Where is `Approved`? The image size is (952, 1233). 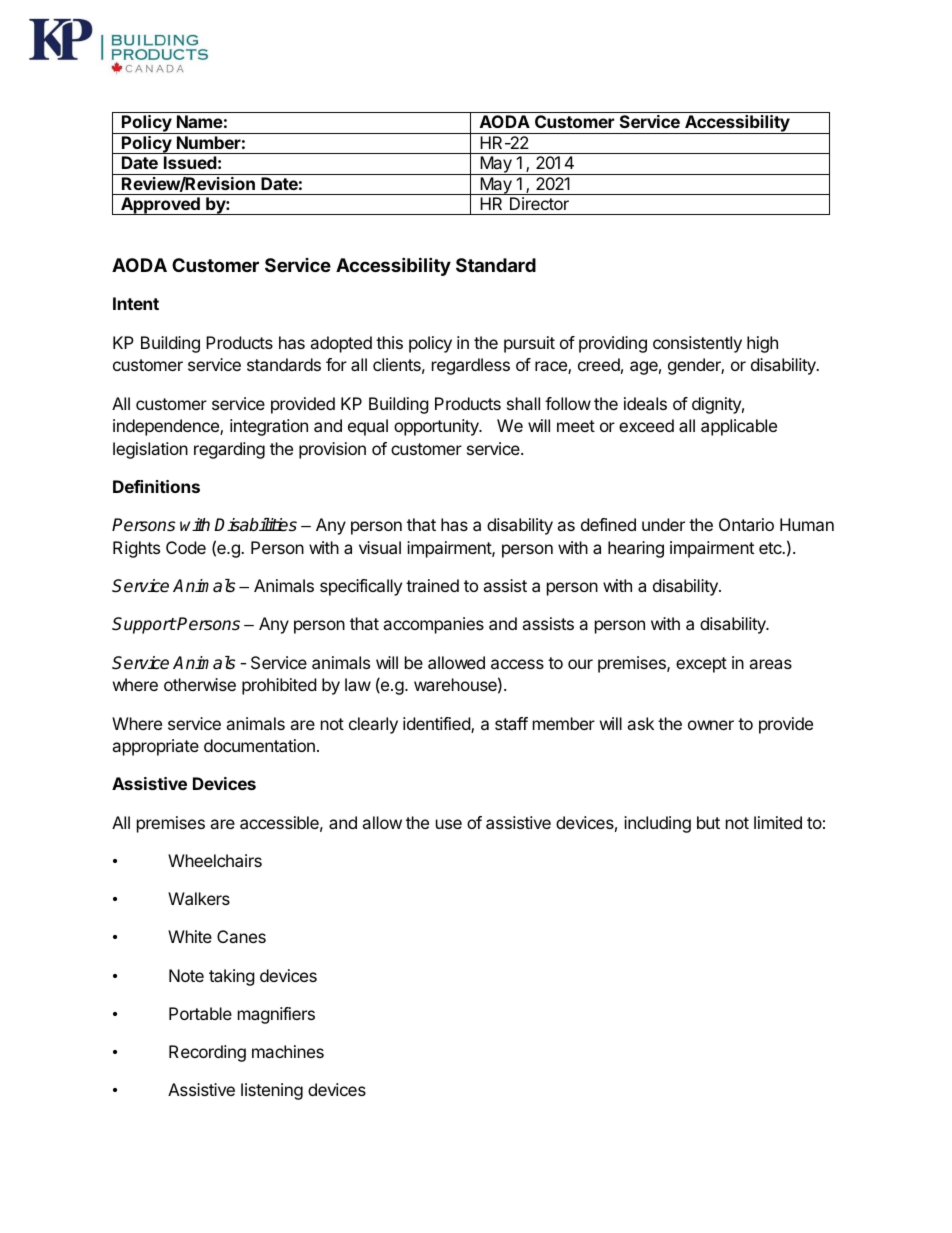 Approved is located at coordinates (160, 206).
